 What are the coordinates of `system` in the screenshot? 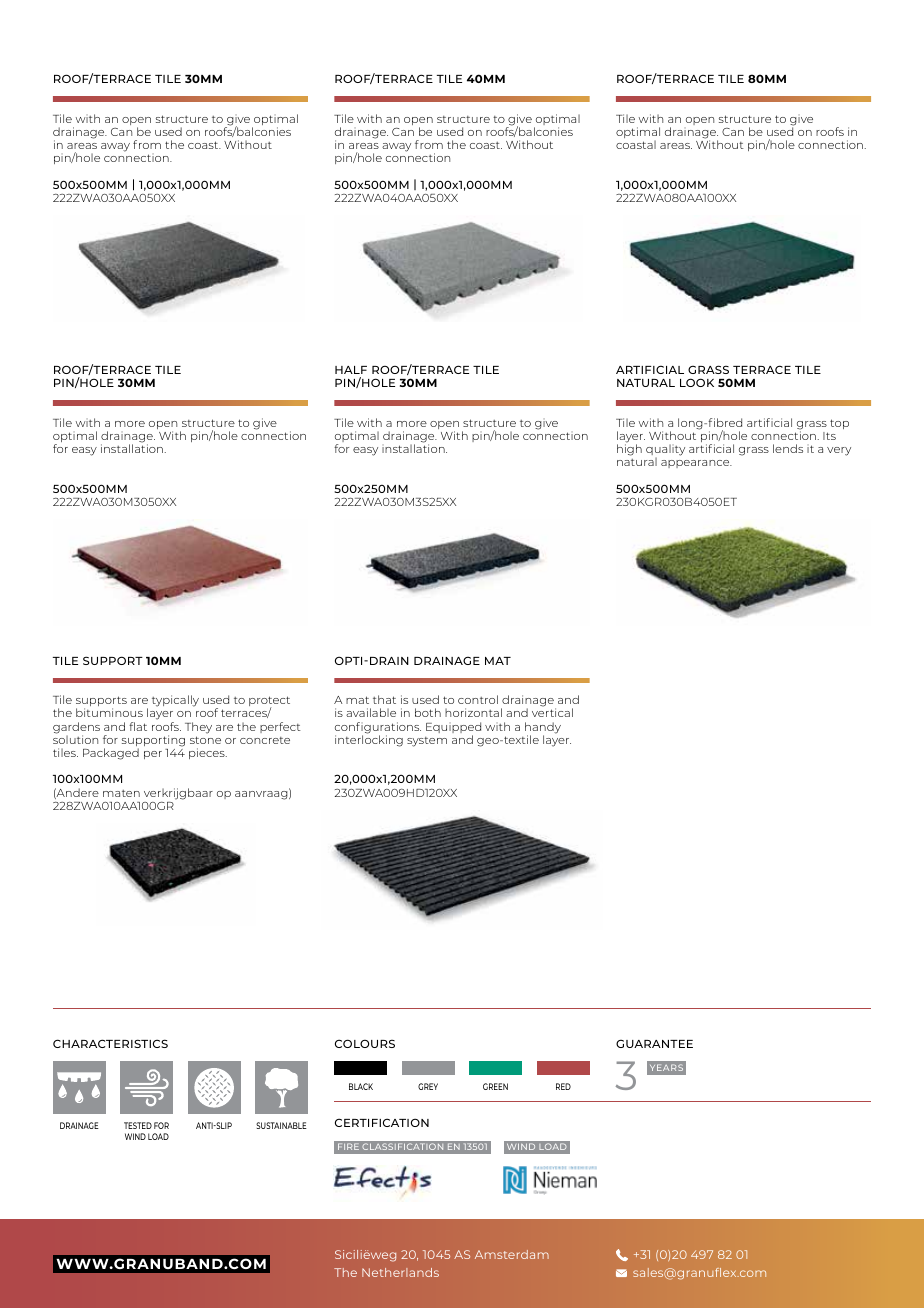 It's located at (427, 742).
